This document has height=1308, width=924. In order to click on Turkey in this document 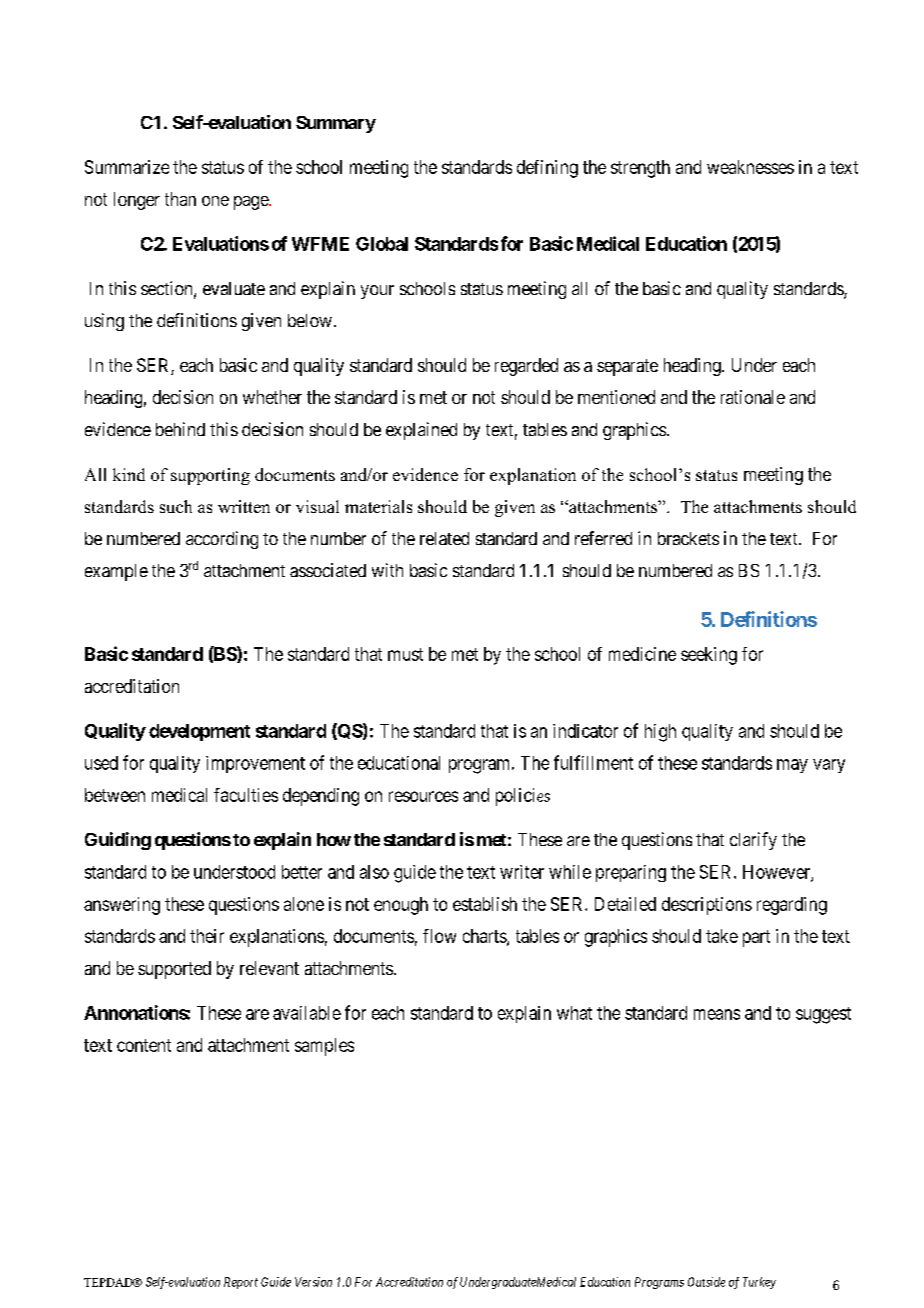, I will do `click(759, 1283)`.
